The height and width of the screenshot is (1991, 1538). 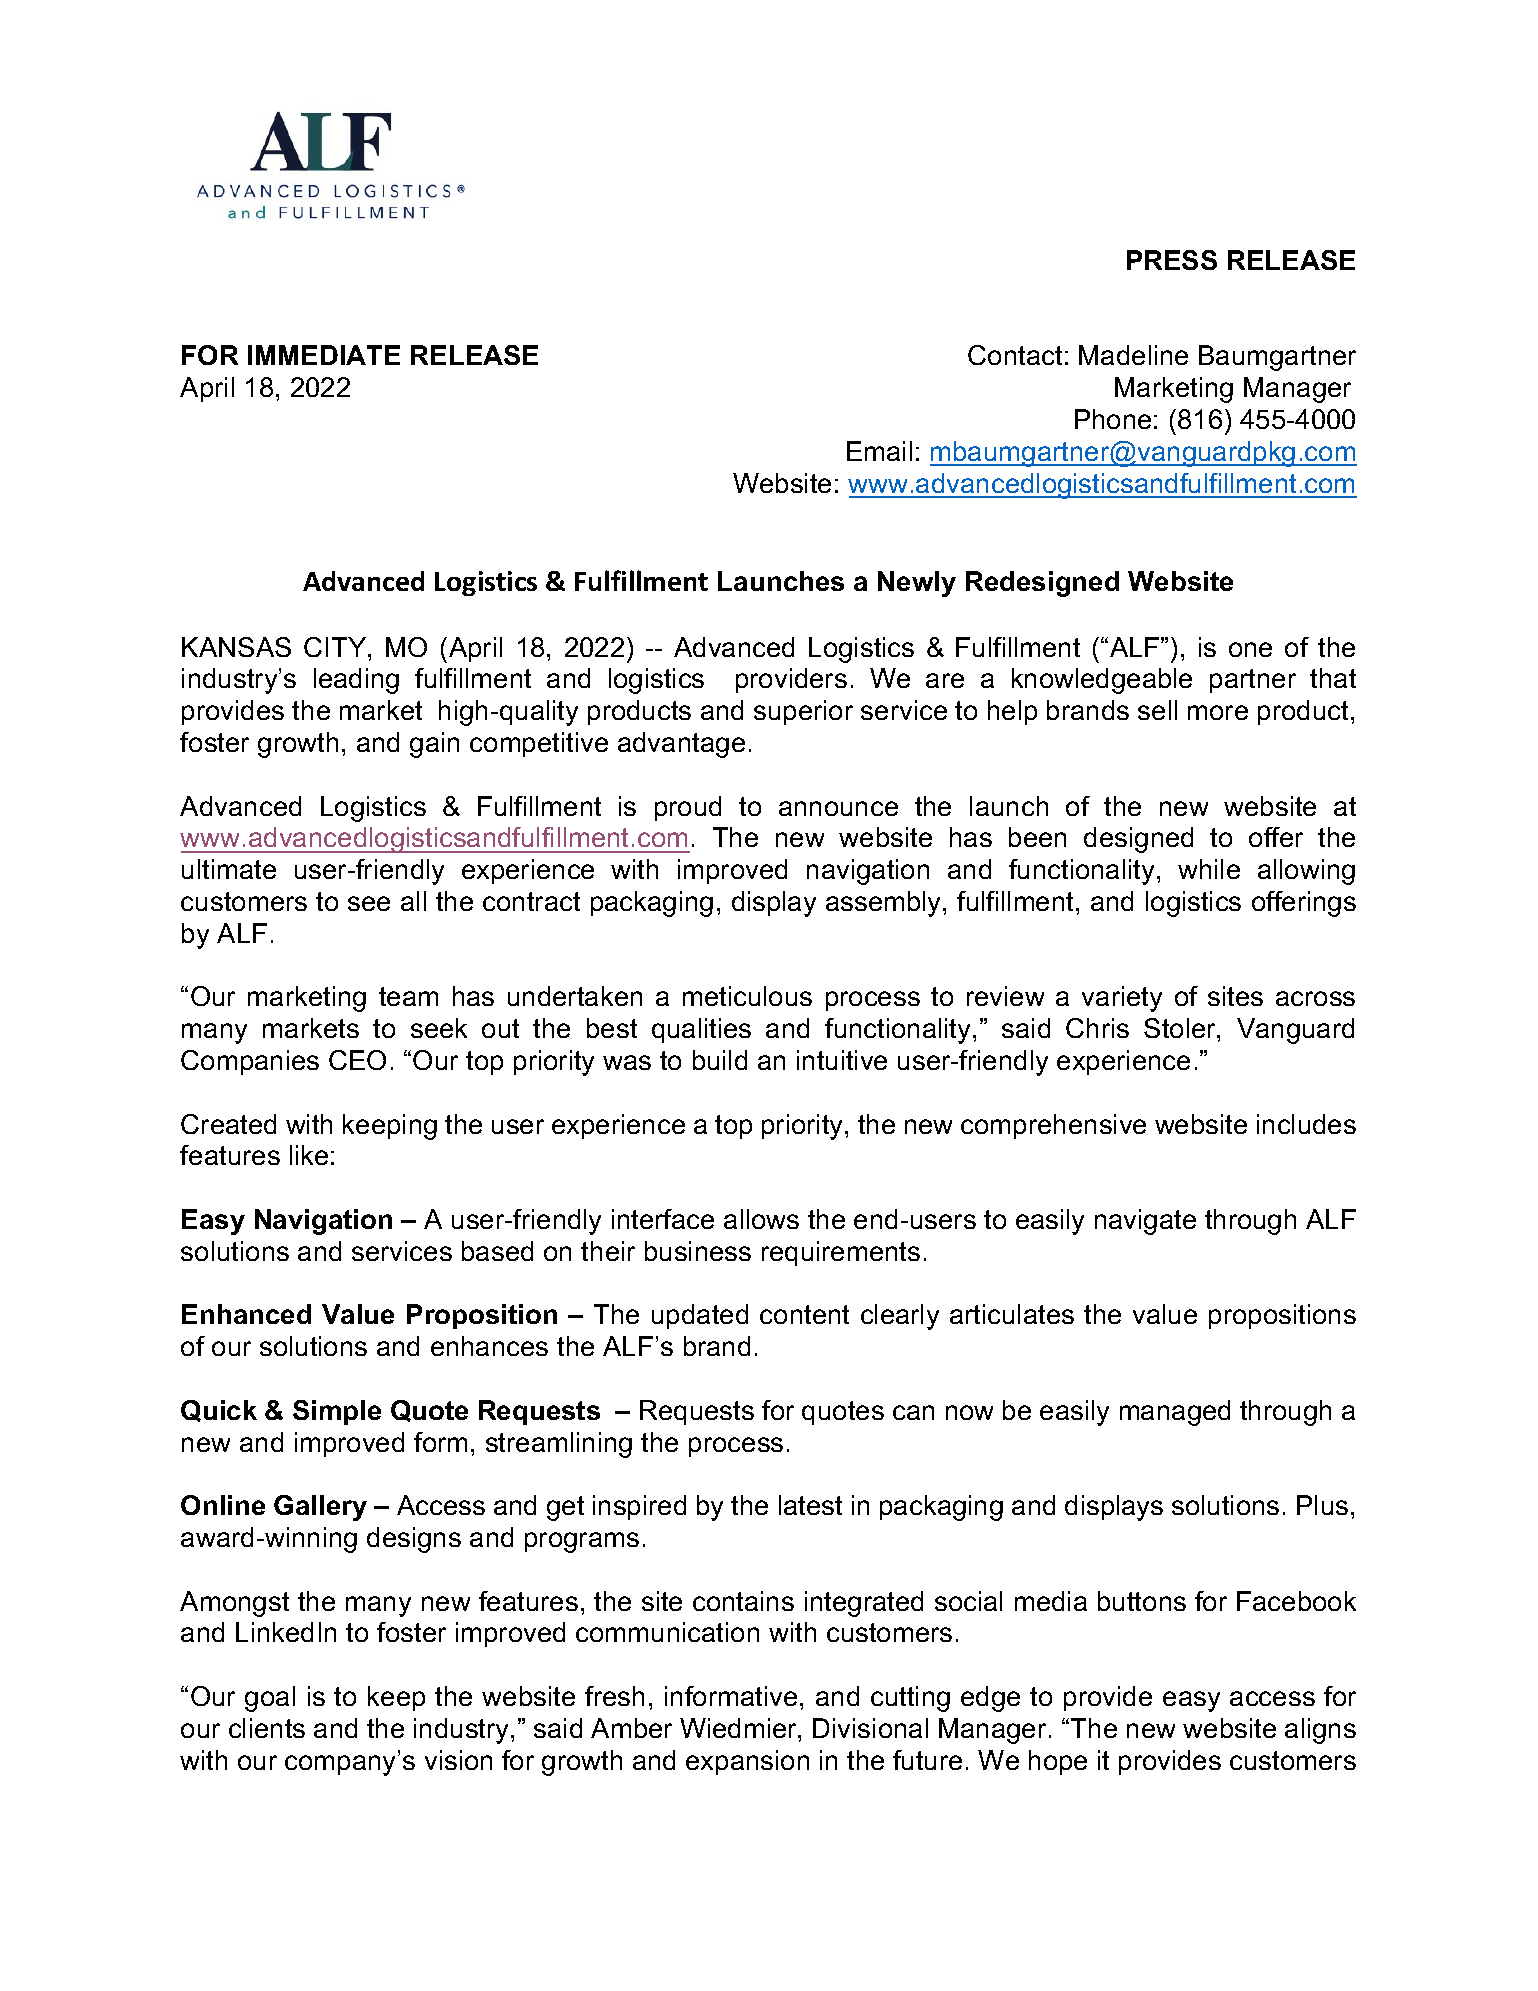 I want to click on allows, so click(x=761, y=1219).
